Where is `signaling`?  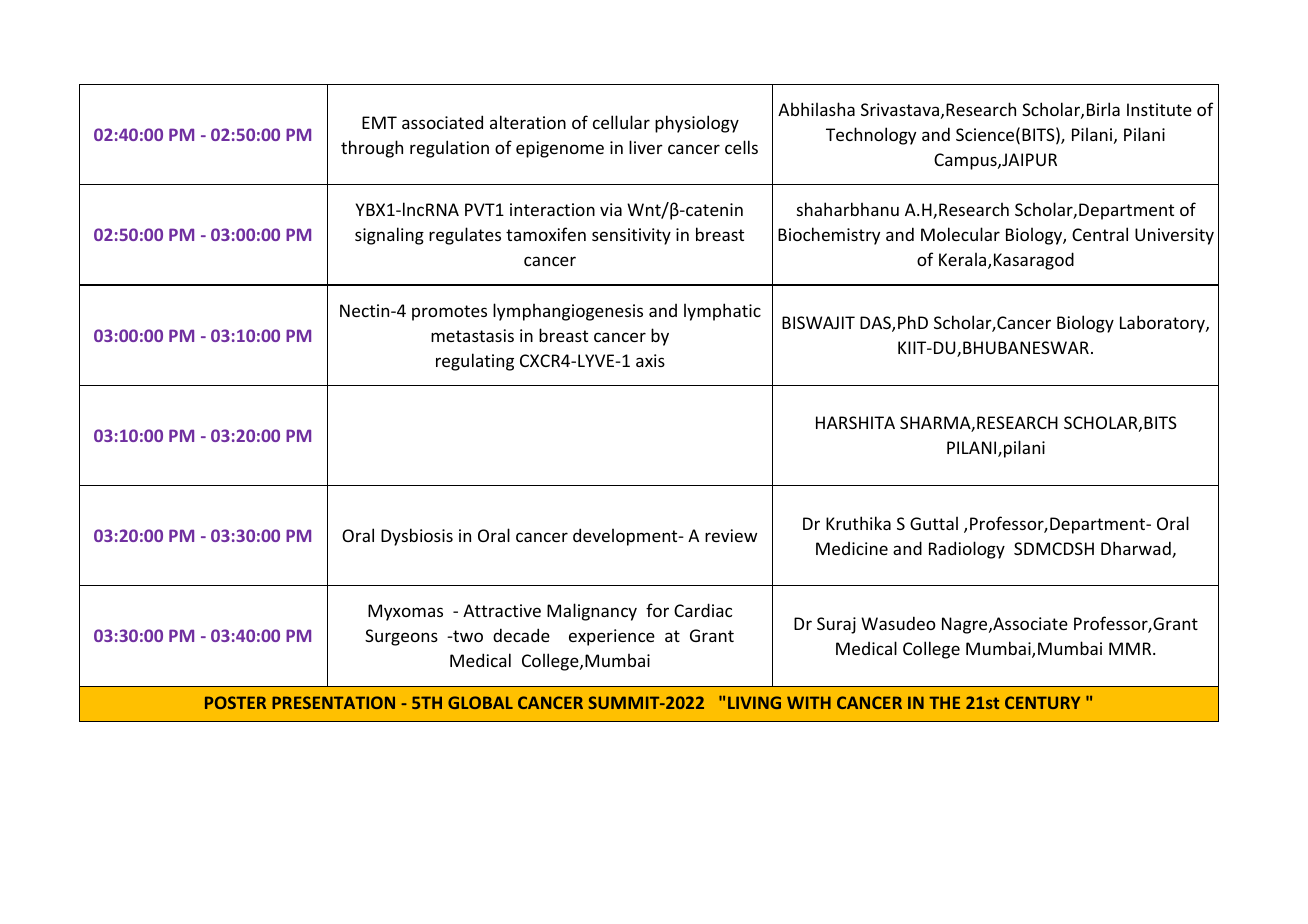
signaling is located at coordinates (389, 236).
